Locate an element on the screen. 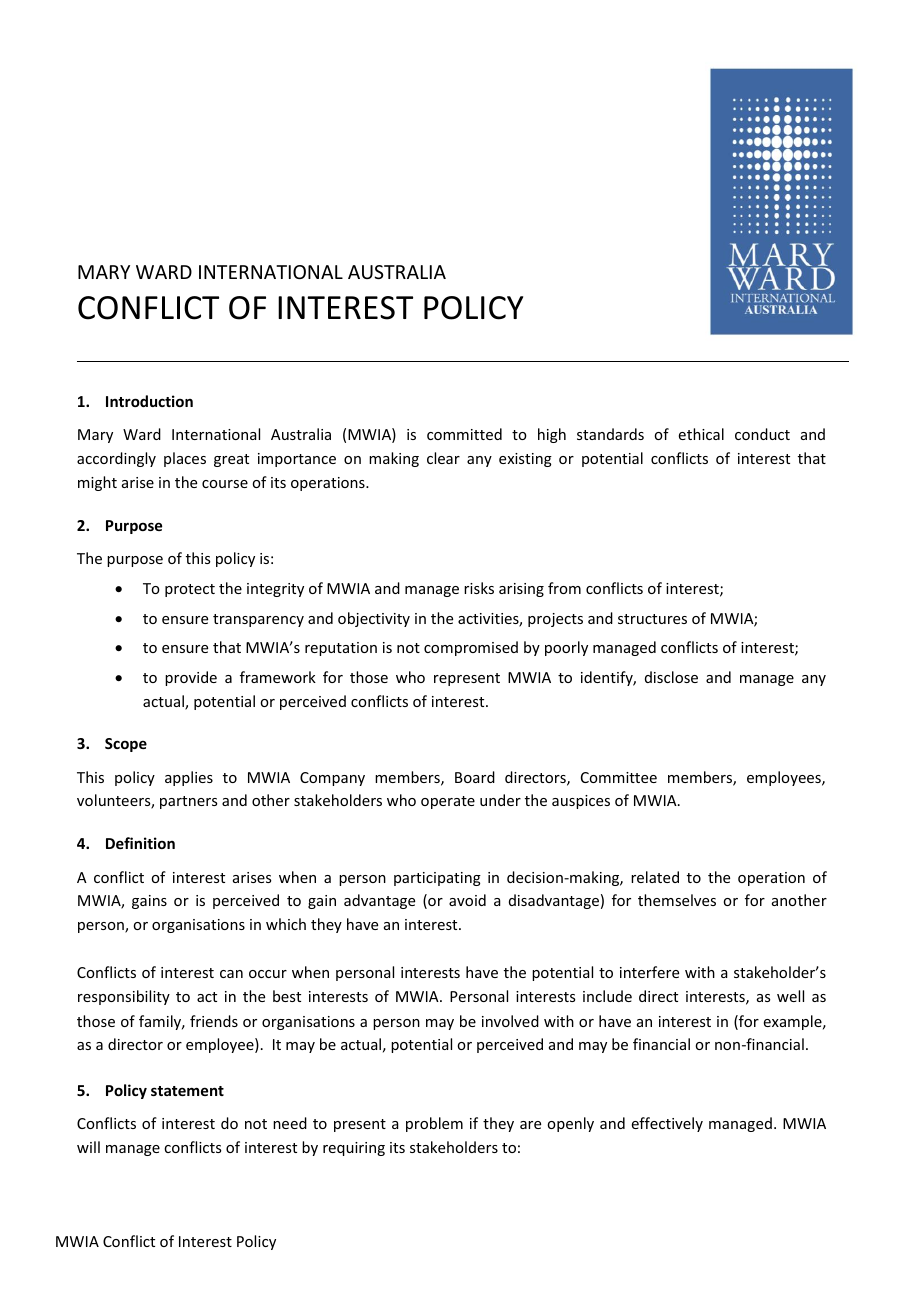 The height and width of the screenshot is (1308, 924). statement is located at coordinates (187, 1091).
